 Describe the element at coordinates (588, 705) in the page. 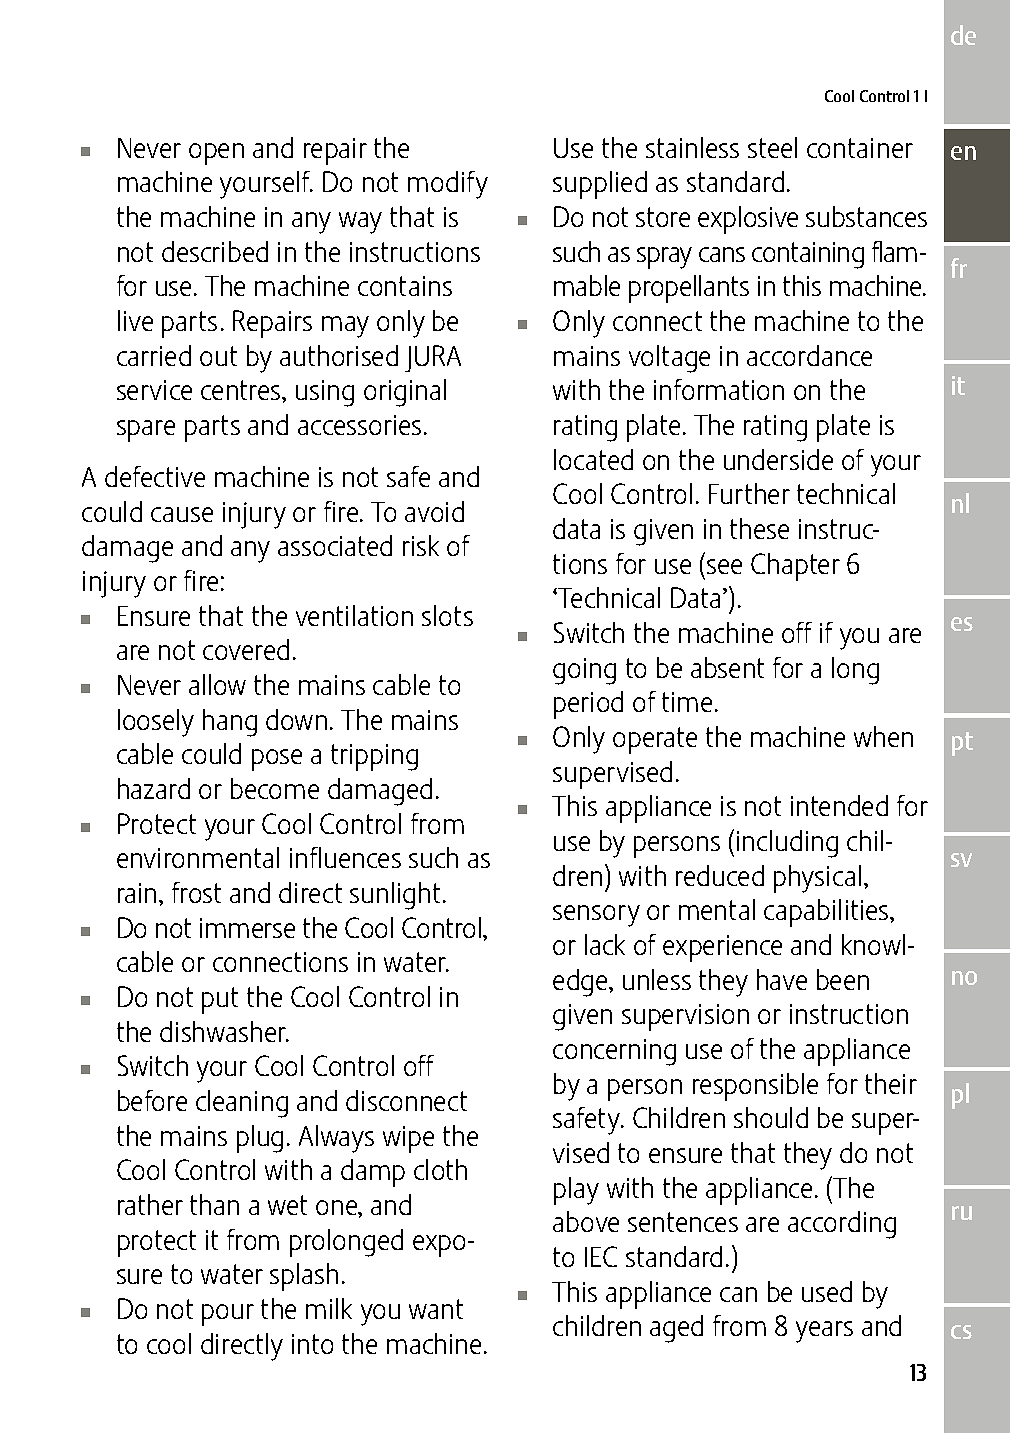

I see `period` at that location.
